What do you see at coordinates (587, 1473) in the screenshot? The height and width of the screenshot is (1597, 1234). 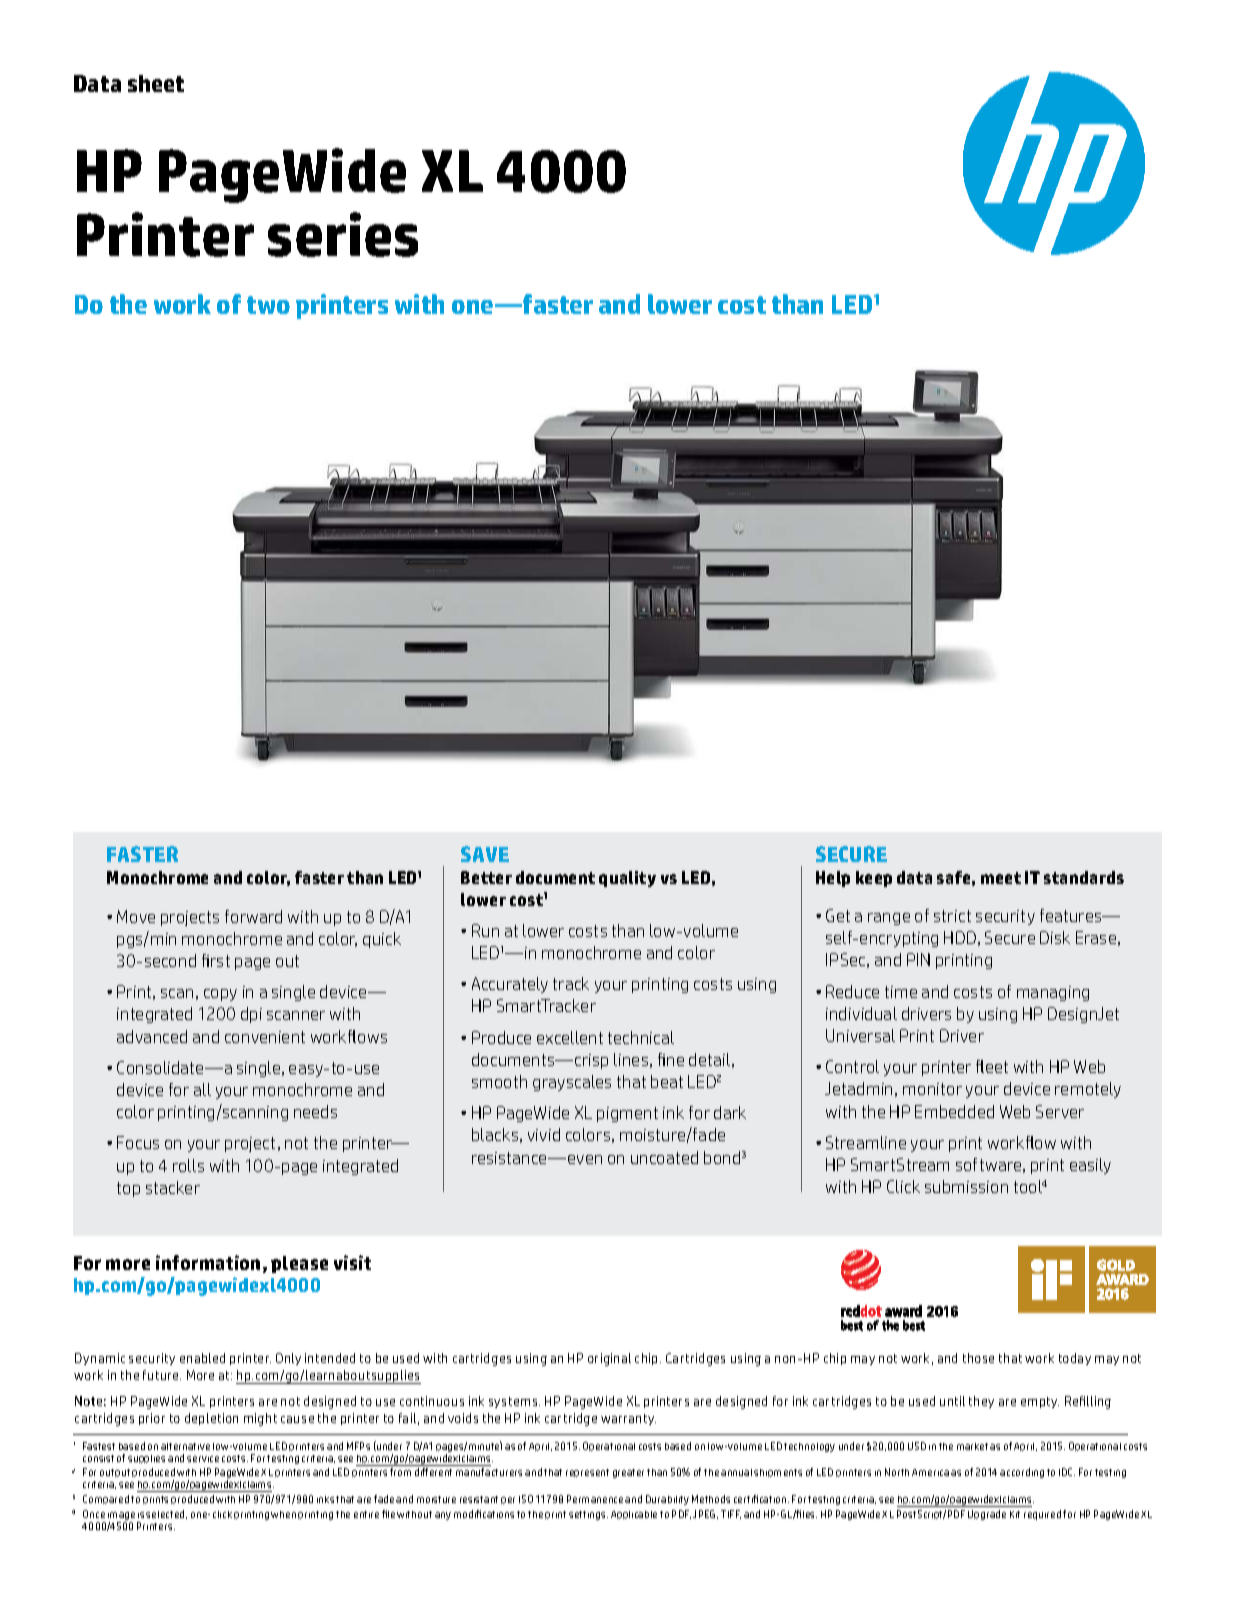 I see `represent` at bounding box center [587, 1473].
